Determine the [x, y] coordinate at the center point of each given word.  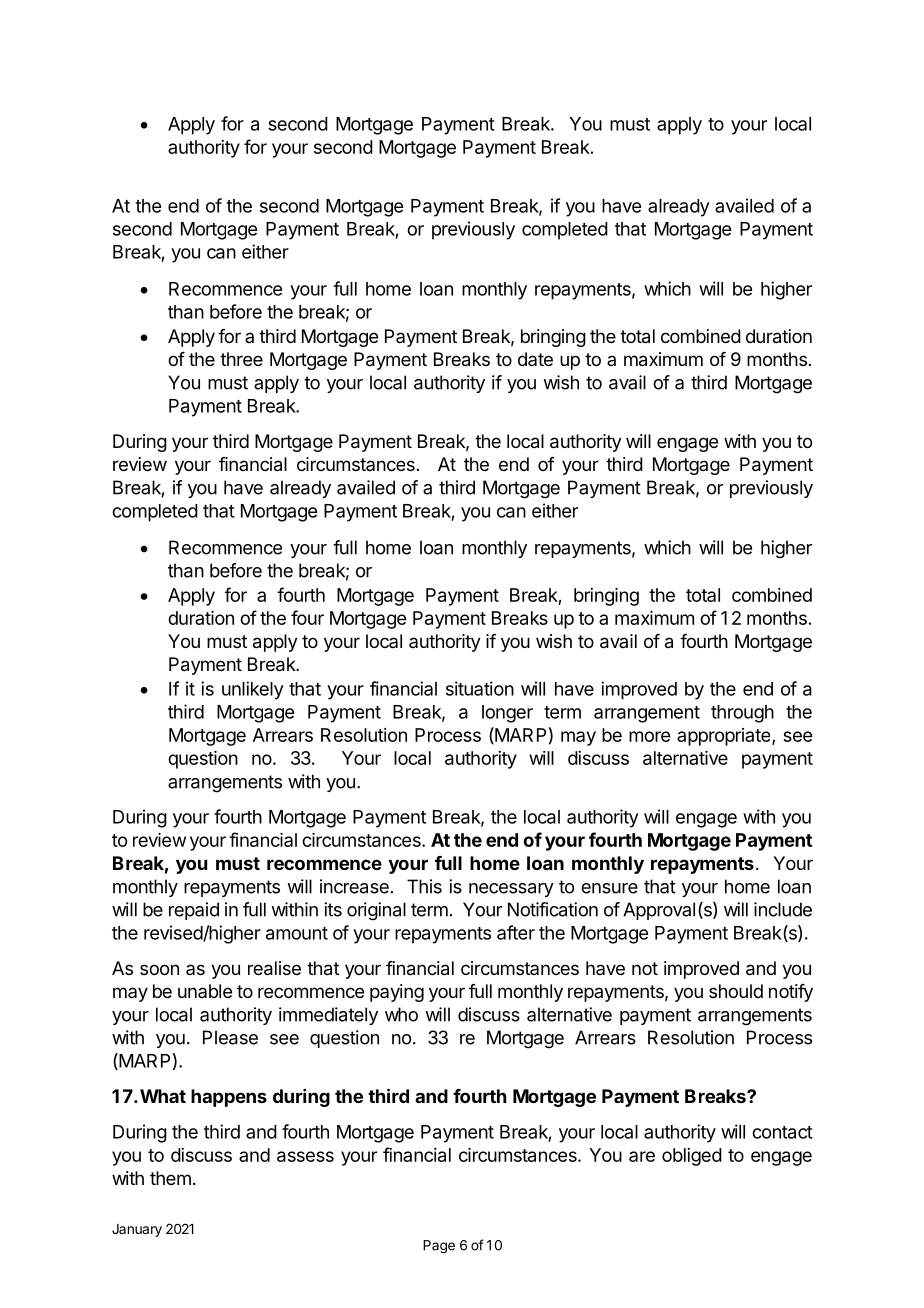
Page [439, 1247]
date [535, 359]
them [170, 1178]
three [241, 359]
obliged [692, 1157]
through [742, 714]
